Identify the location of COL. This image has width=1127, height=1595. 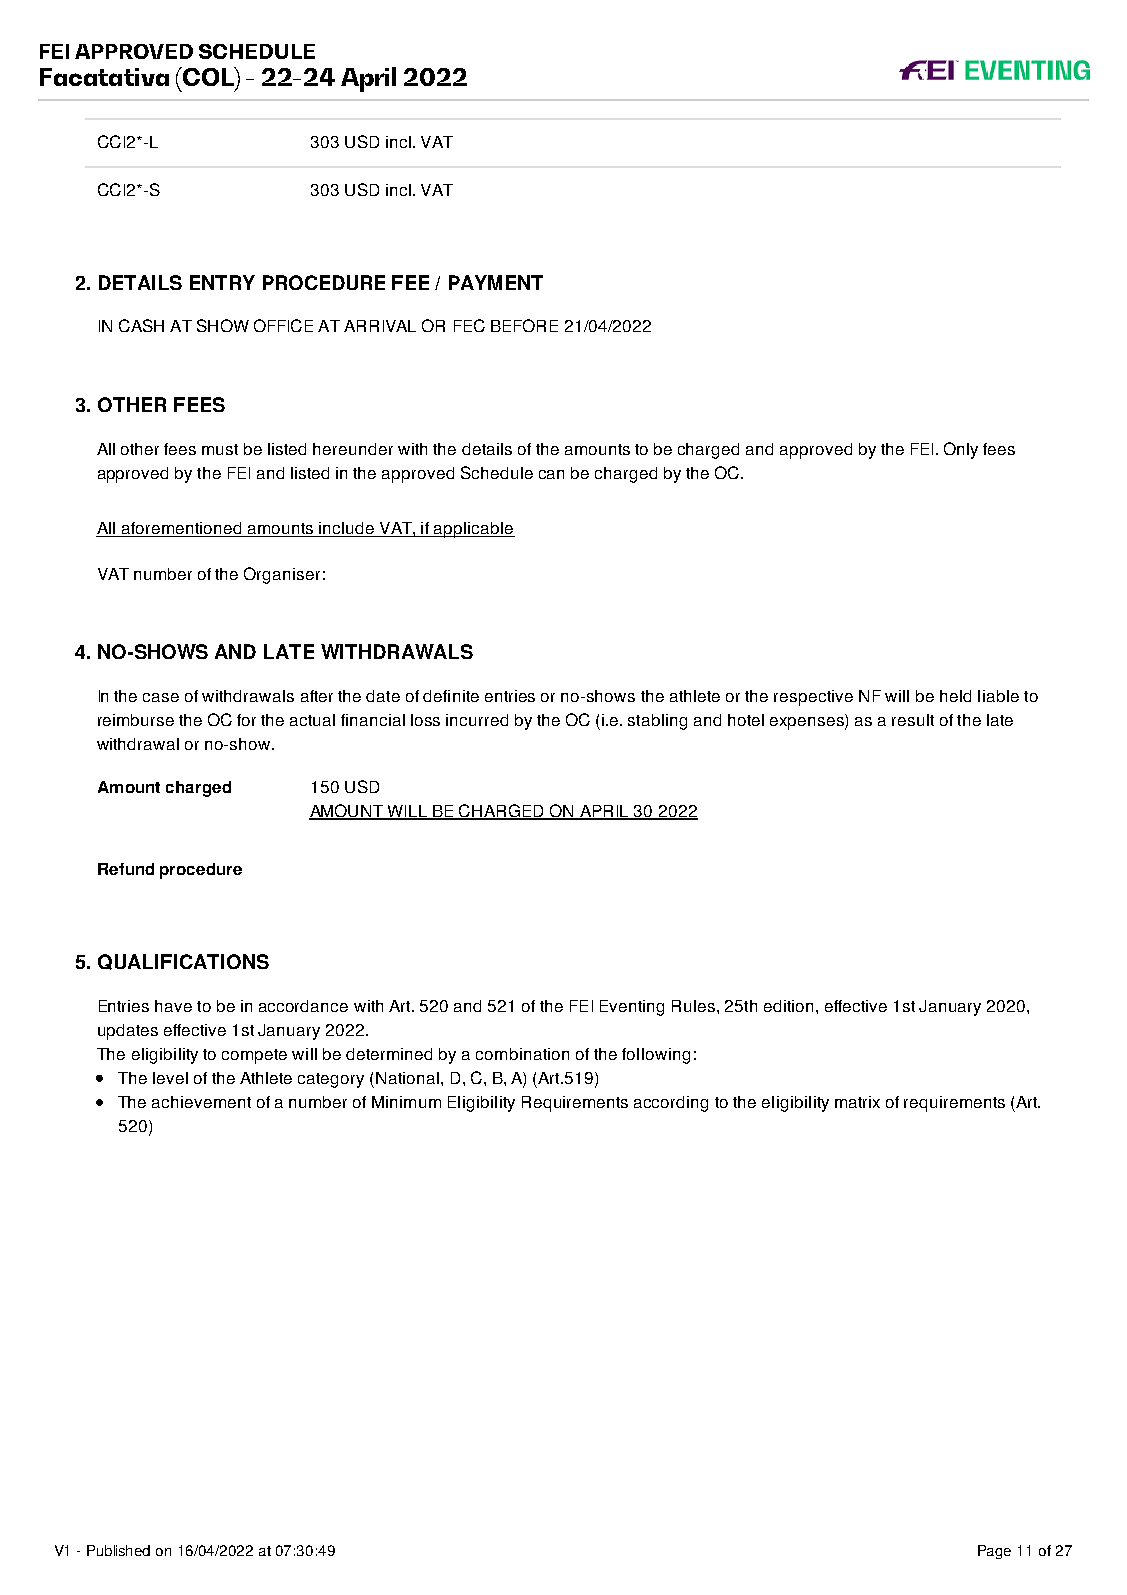
(209, 78).
